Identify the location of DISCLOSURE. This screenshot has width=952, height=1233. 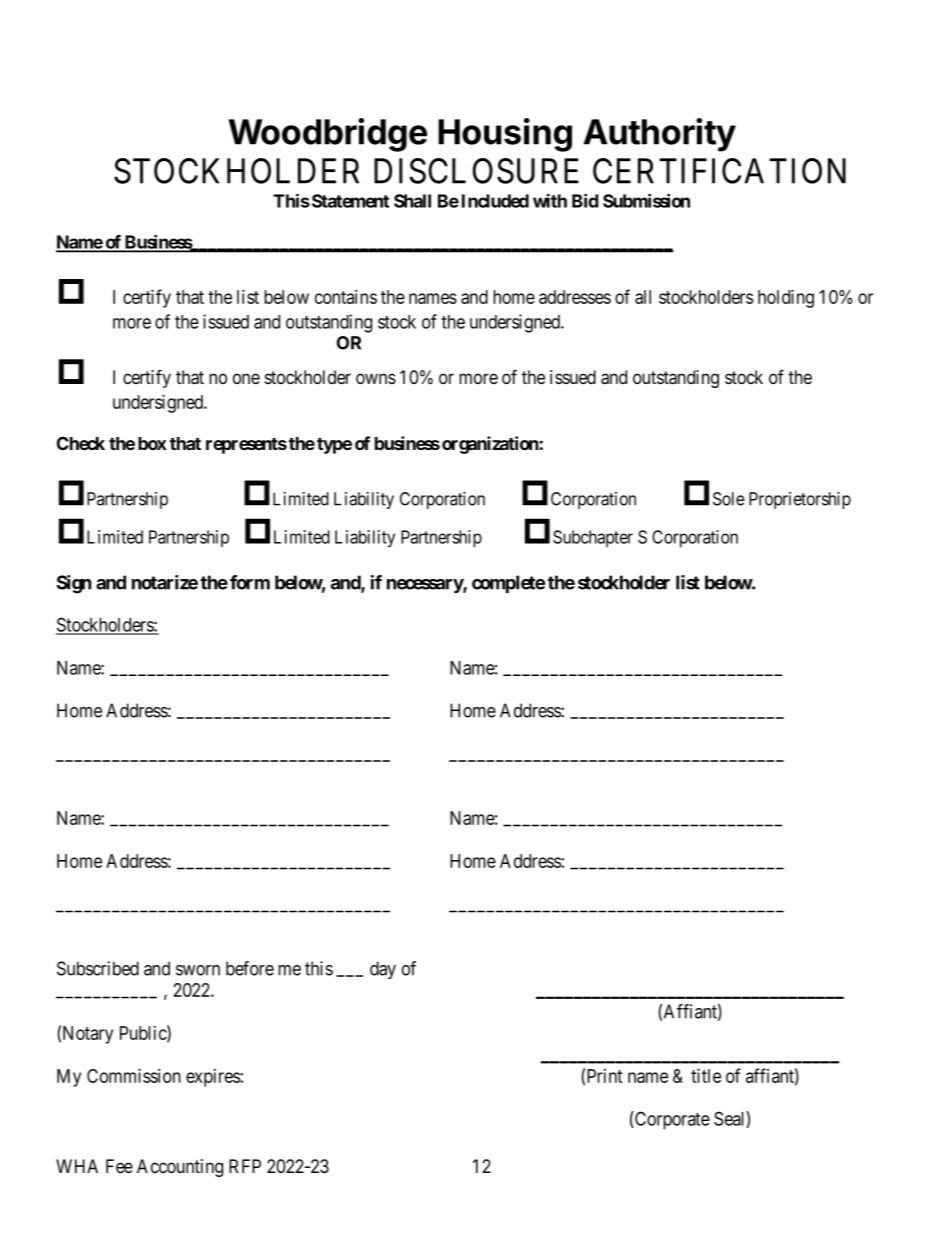
(476, 171).
